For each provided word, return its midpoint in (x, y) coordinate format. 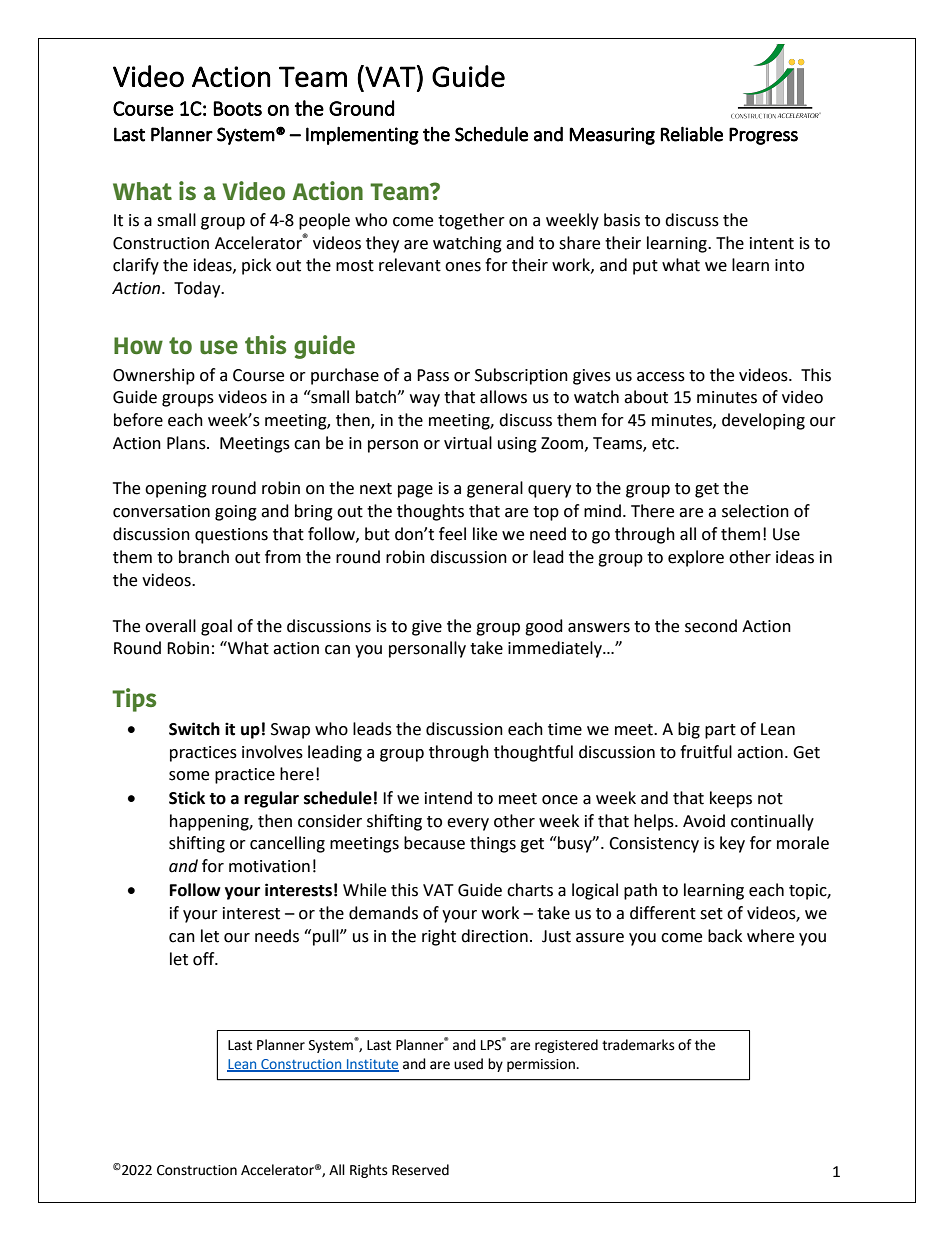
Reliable (692, 134)
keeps (731, 799)
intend (448, 798)
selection (755, 511)
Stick (187, 798)
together (471, 221)
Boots (237, 108)
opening (176, 490)
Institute (372, 1065)
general (495, 489)
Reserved (420, 1170)
